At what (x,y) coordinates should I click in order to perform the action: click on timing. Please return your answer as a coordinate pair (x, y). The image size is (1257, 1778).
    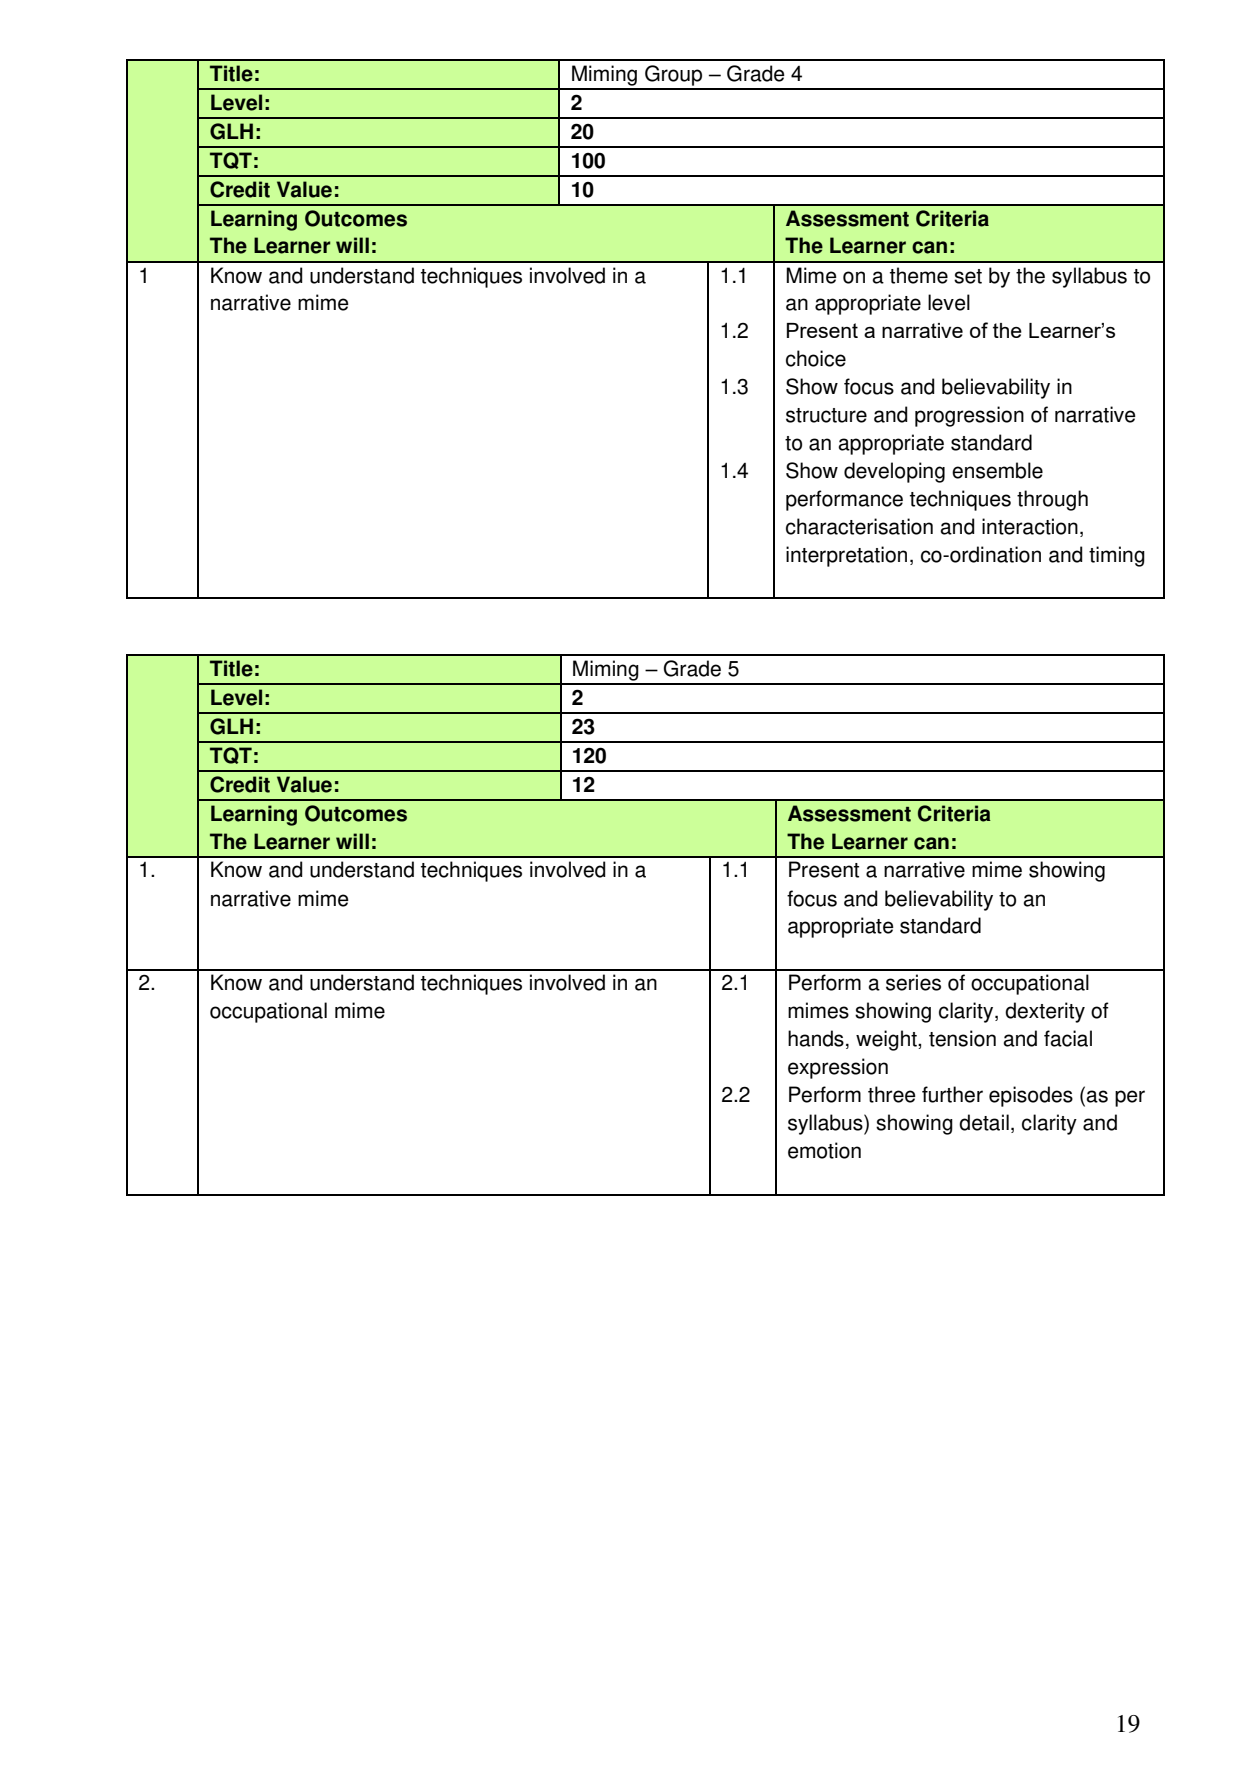
    Looking at the image, I should click on (1117, 556).
